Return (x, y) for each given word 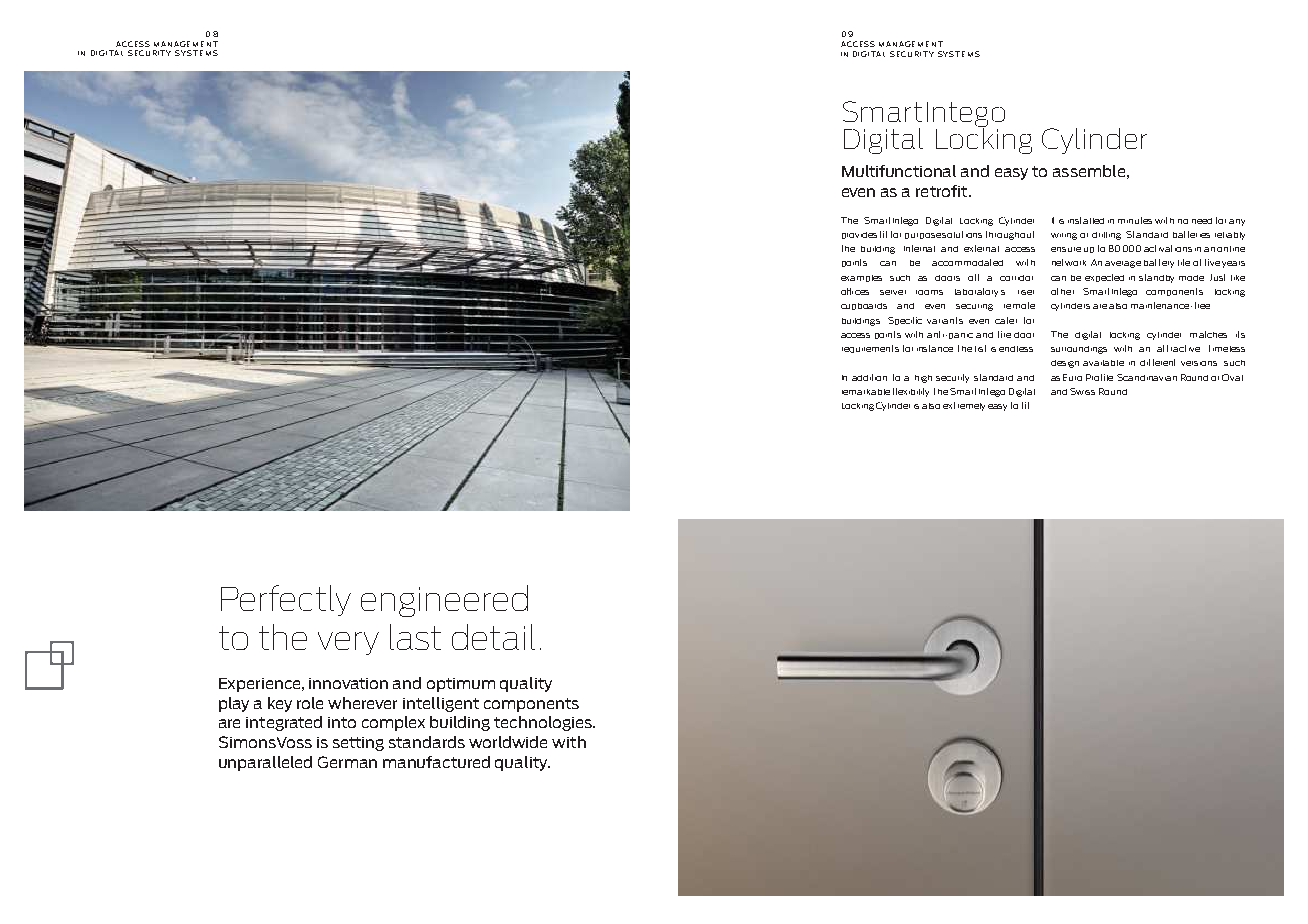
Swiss (1082, 391)
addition (869, 377)
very (348, 643)
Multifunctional (899, 171)
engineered (444, 601)
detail (493, 637)
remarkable (866, 392)
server (893, 292)
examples (861, 278)
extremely (964, 406)
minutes (1135, 220)
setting (358, 744)
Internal (919, 248)
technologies (544, 723)
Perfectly (286, 600)
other (1062, 291)
